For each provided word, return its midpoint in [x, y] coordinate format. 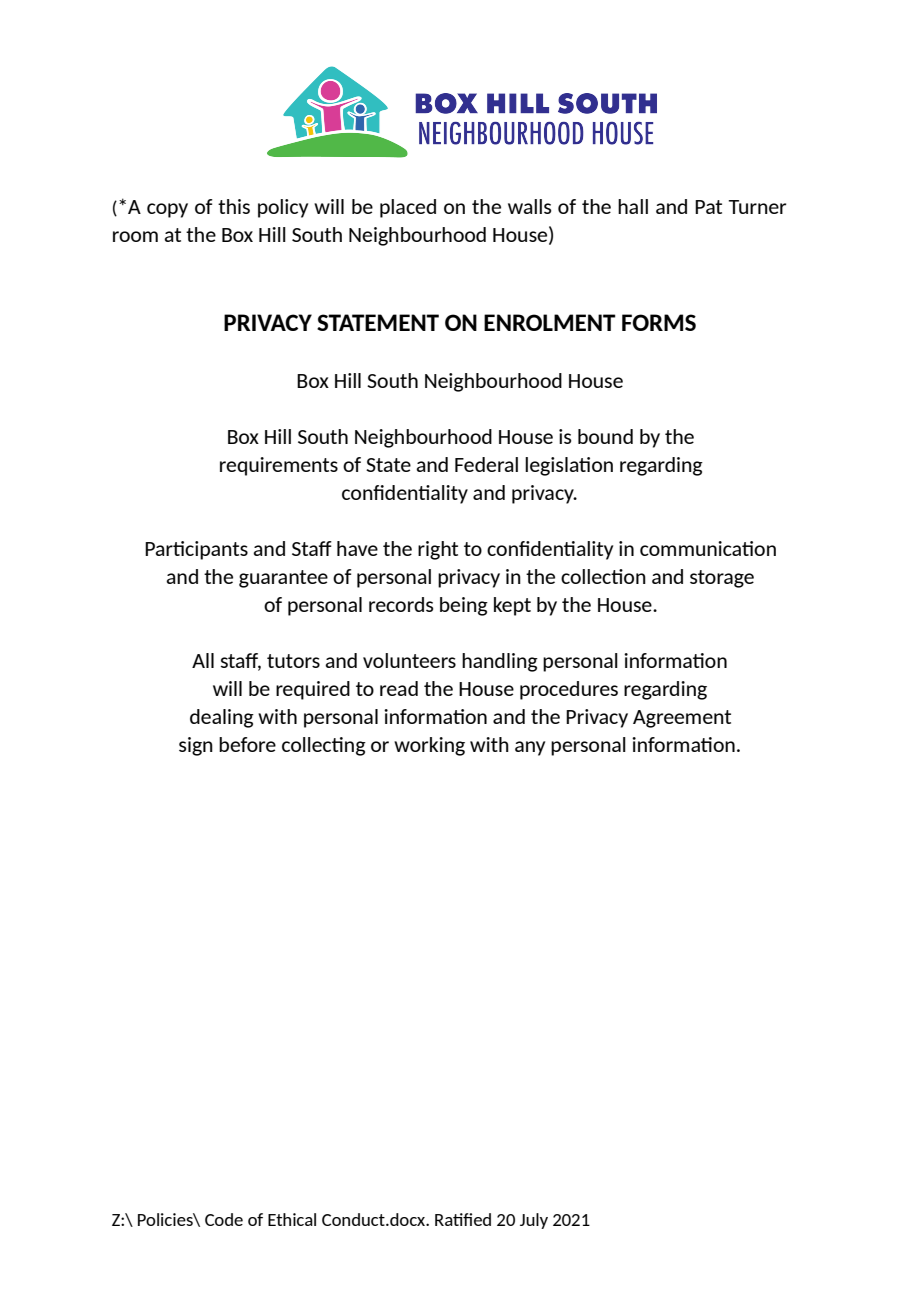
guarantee [283, 579]
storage [722, 579]
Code [224, 1219]
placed [408, 208]
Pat [708, 207]
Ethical [292, 1219]
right [438, 550]
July [534, 1221]
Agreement [682, 719]
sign [196, 746]
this [234, 206]
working [429, 746]
